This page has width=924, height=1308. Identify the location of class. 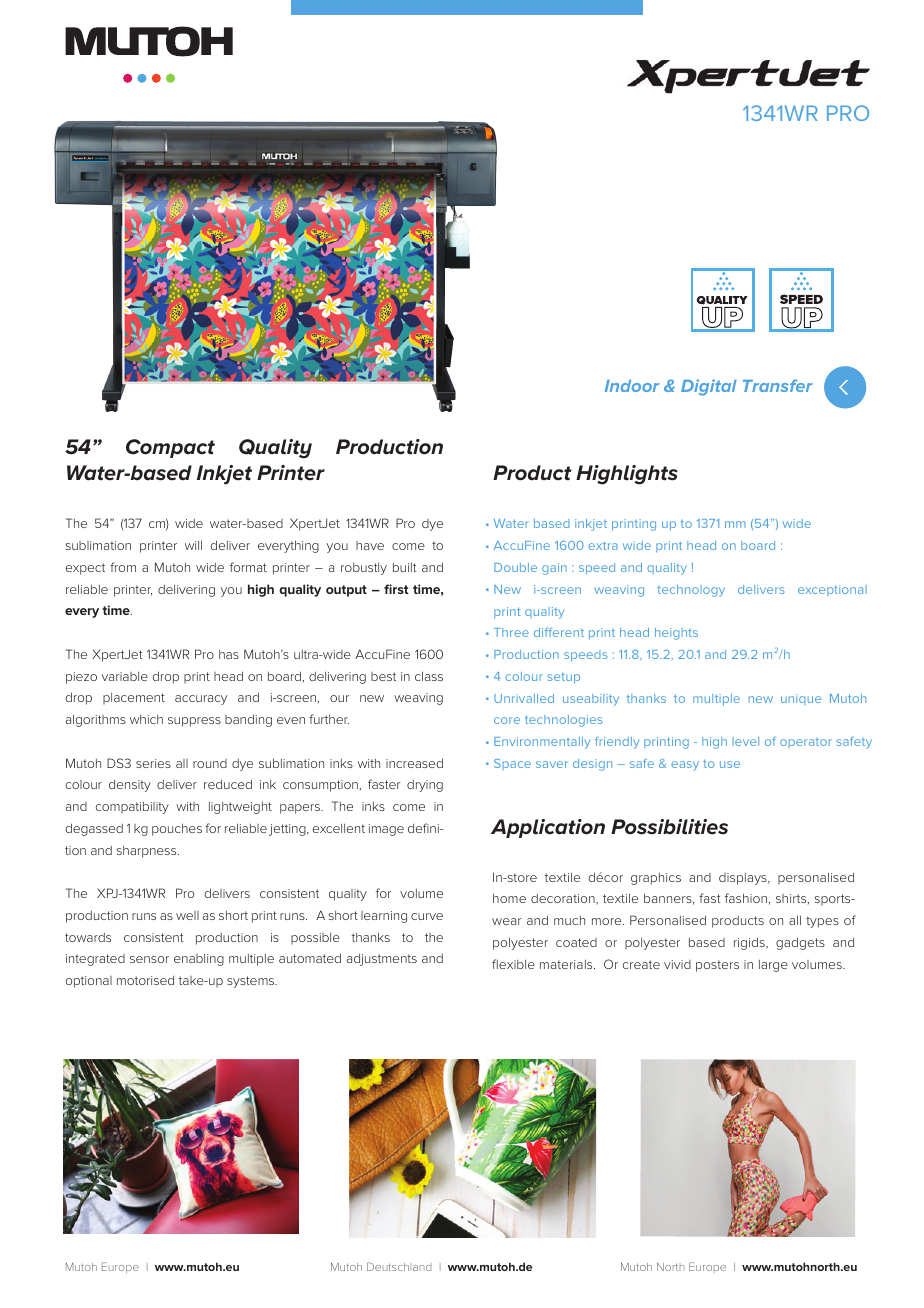
(429, 676).
